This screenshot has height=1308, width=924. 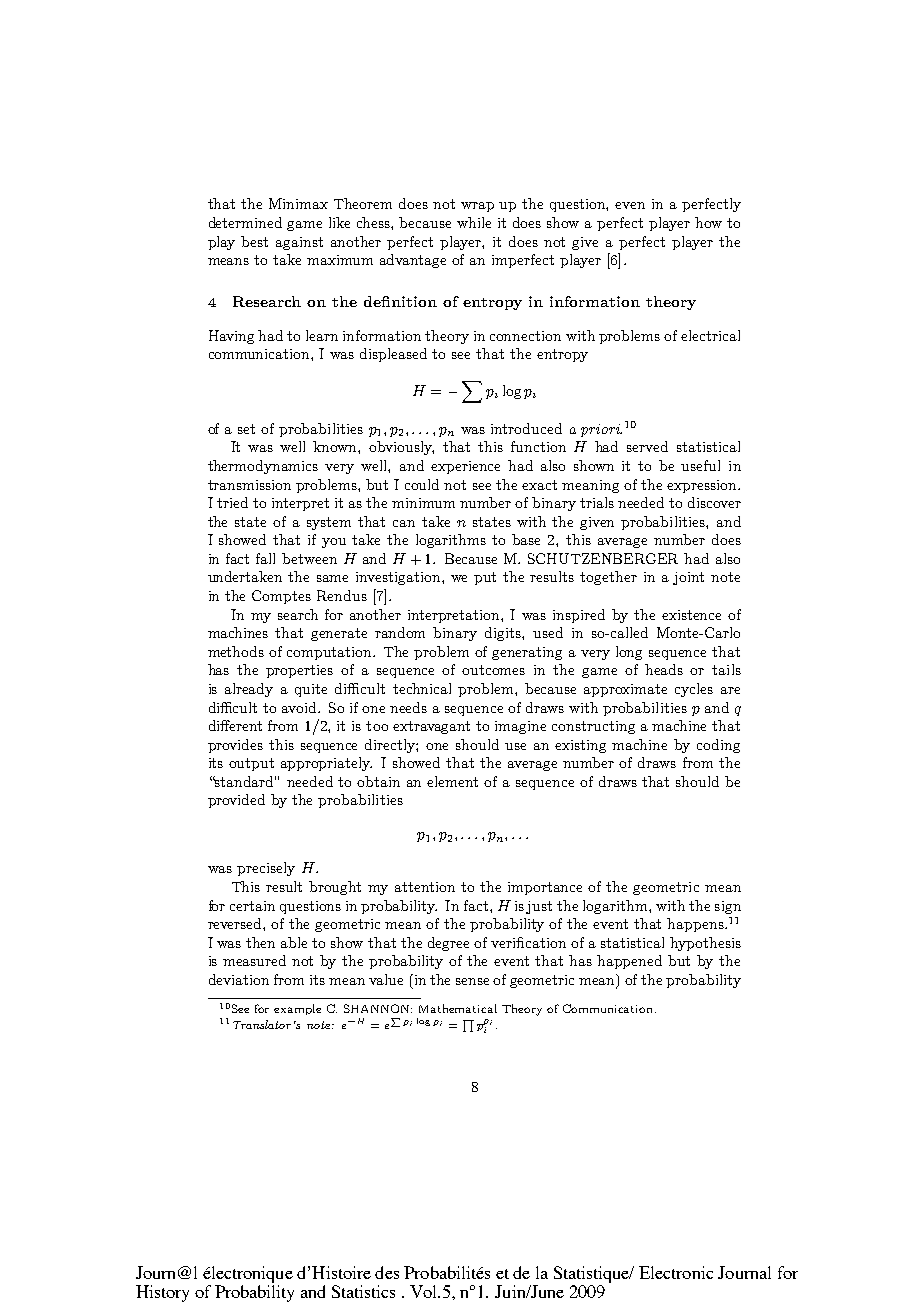 I want to click on Electronic, so click(x=676, y=1272).
